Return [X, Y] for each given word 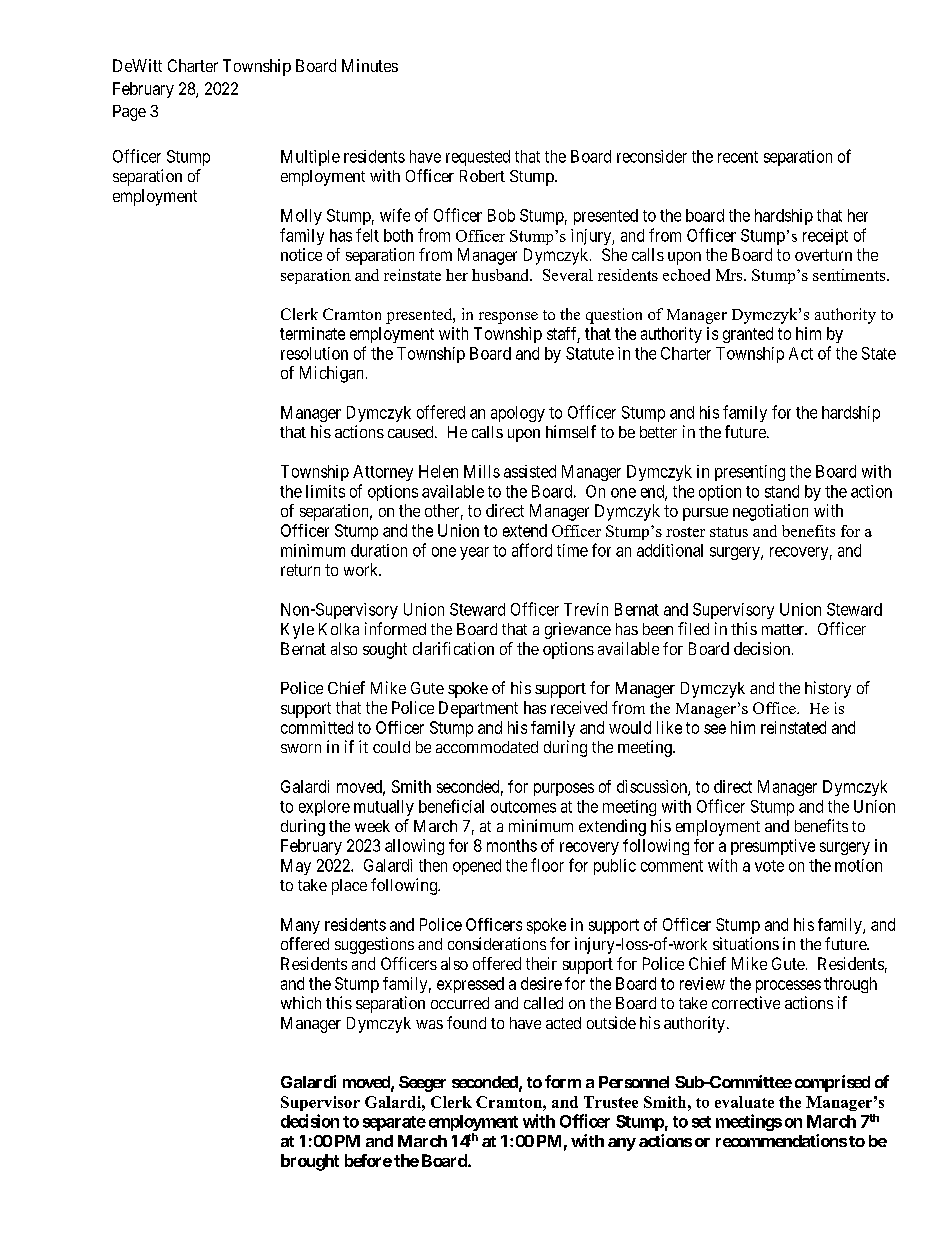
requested [478, 158]
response [508, 318]
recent [738, 157]
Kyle [297, 631]
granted [748, 335]
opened [477, 867]
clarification [453, 648]
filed [693, 628]
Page [129, 113]
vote [769, 866]
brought [310, 1162]
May [296, 867]
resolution [314, 353]
